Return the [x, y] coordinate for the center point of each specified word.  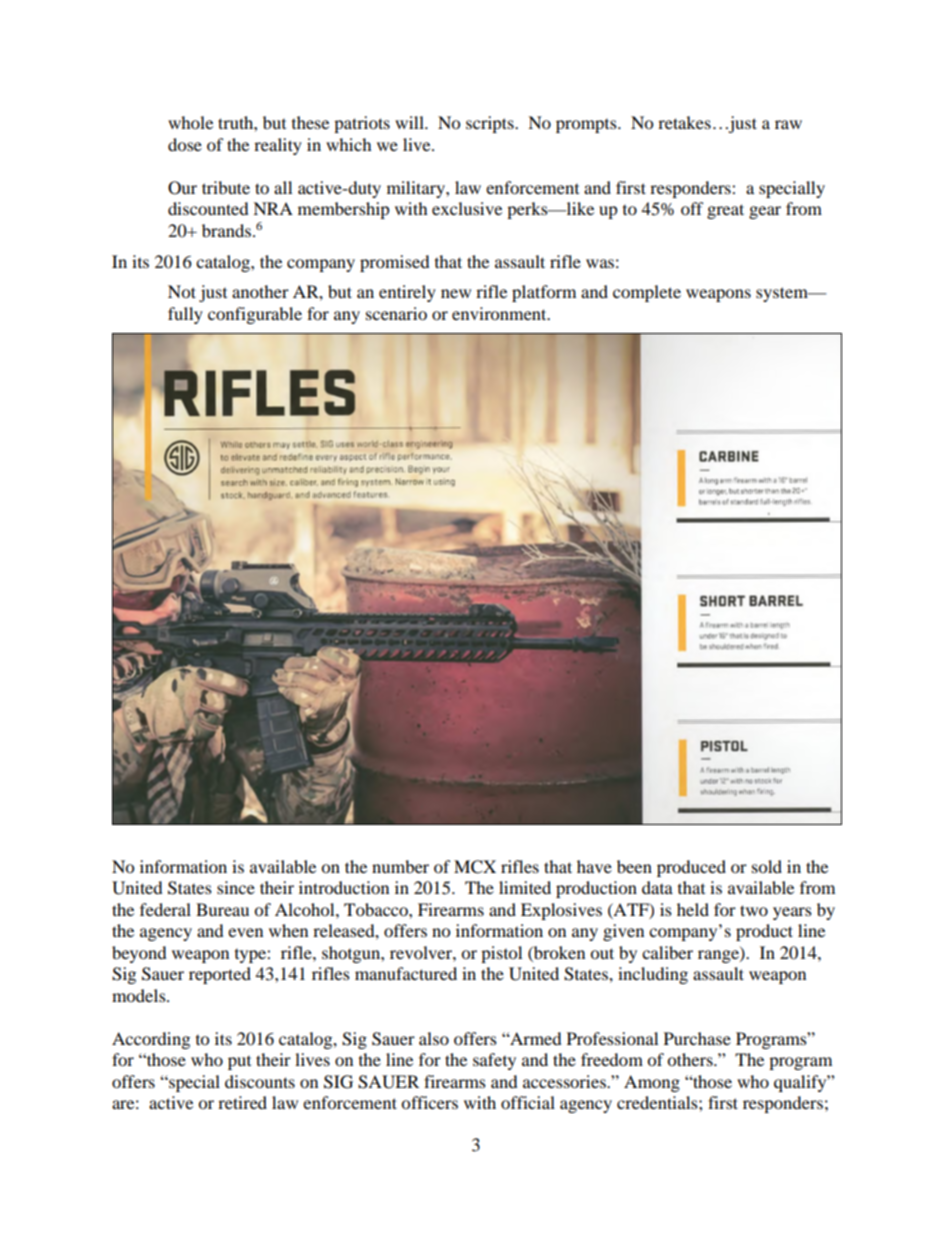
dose [185, 144]
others [691, 1059]
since [236, 887]
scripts [491, 124]
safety [494, 1061]
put [239, 1063]
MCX [475, 867]
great [725, 211]
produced [691, 868]
